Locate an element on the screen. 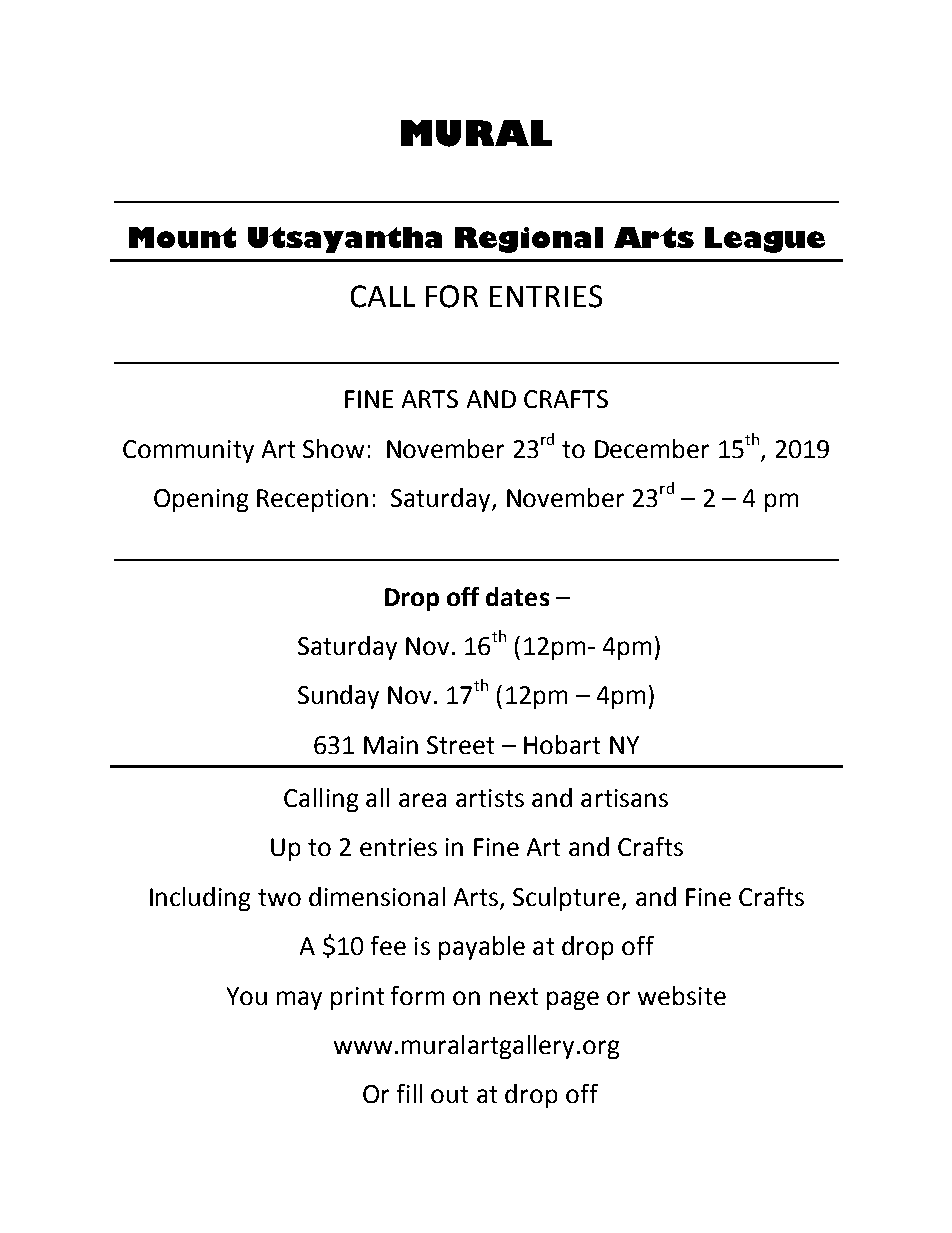 Image resolution: width=952 pixels, height=1233 pixels. artists is located at coordinates (490, 798).
